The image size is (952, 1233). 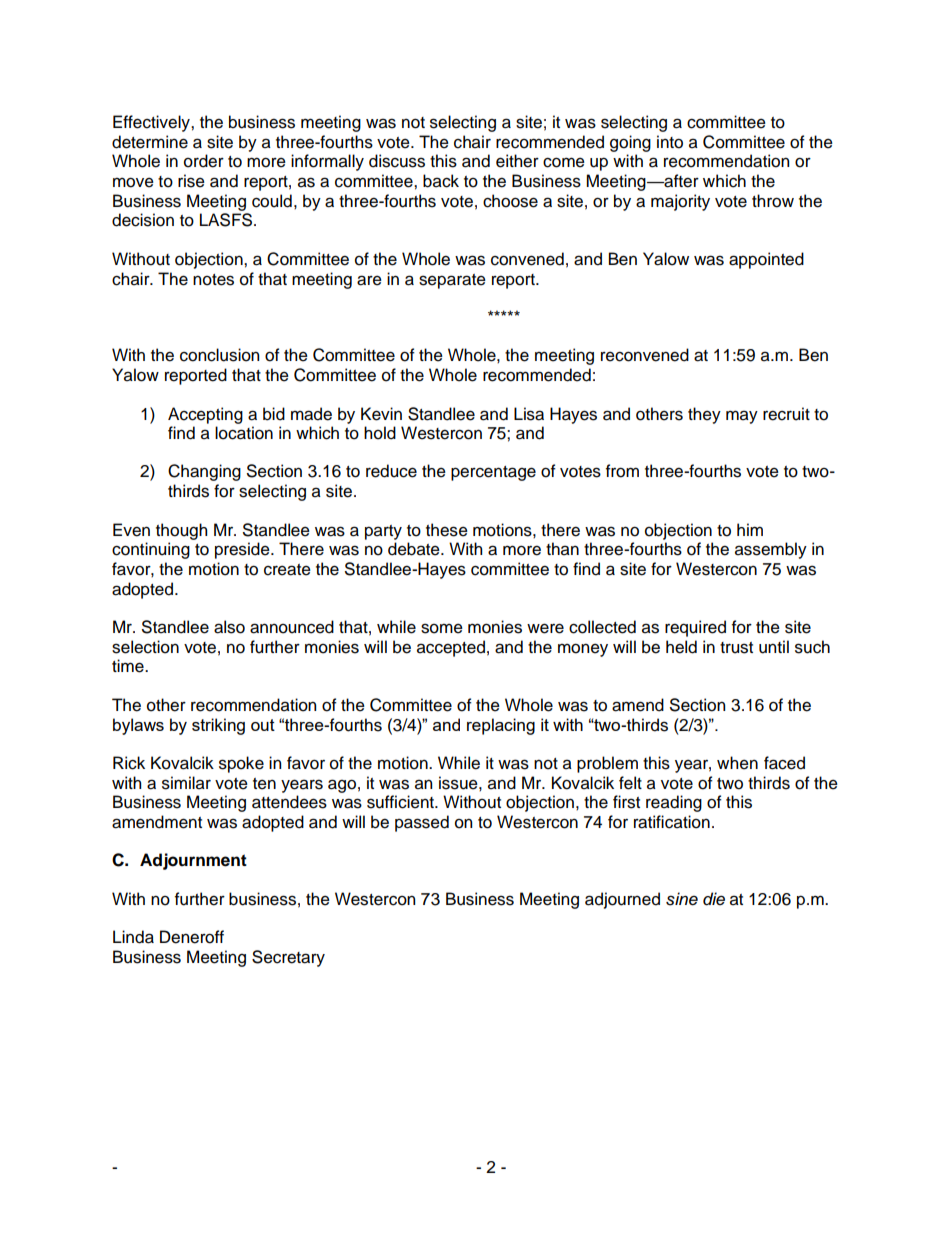 What do you see at coordinates (493, 473) in the screenshot?
I see `percentage` at bounding box center [493, 473].
